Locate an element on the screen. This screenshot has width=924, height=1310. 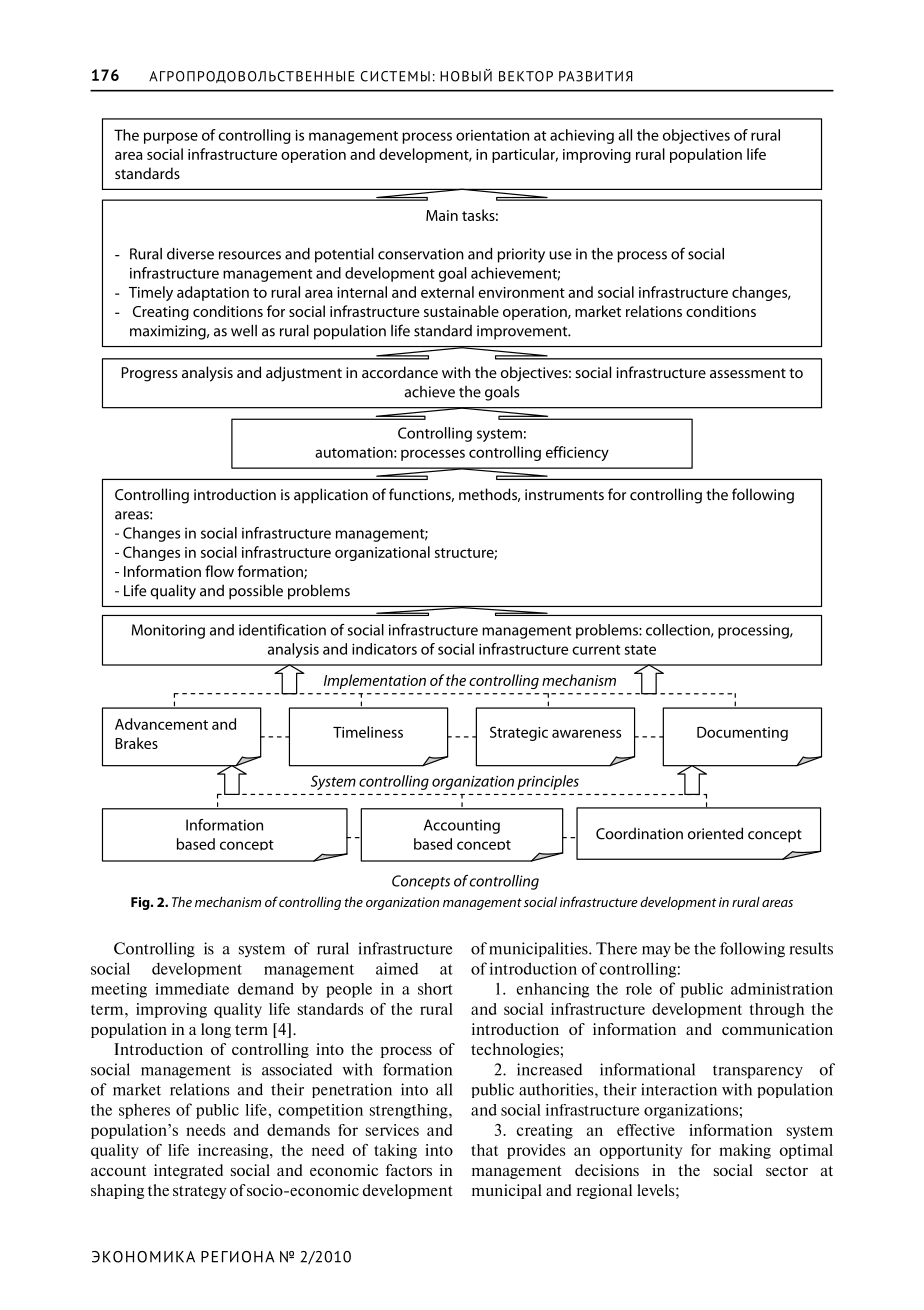
all is located at coordinates (444, 1089).
